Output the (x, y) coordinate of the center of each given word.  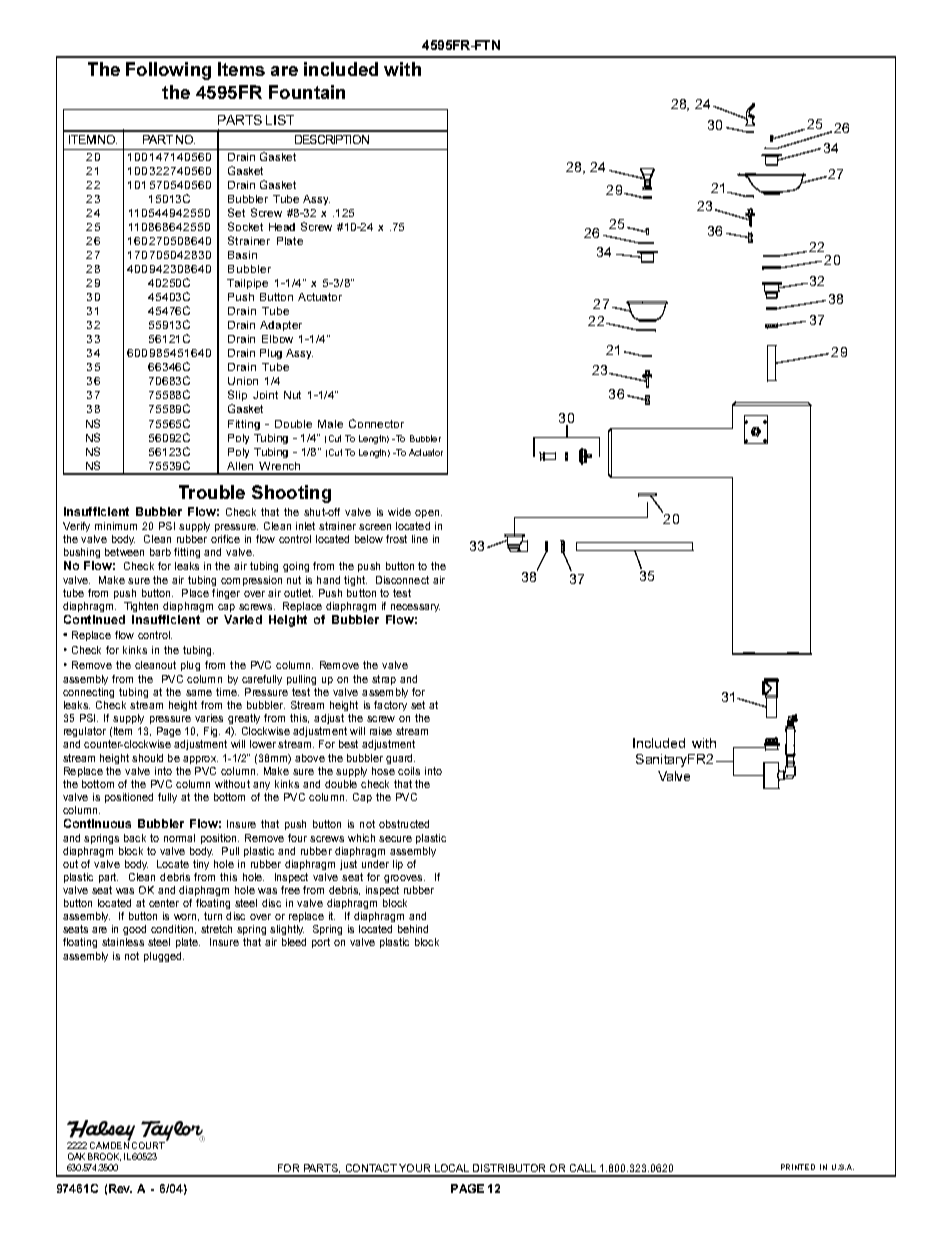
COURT (149, 1144)
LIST (280, 120)
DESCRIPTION (332, 139)
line (420, 539)
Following (168, 71)
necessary (415, 608)
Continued (94, 619)
